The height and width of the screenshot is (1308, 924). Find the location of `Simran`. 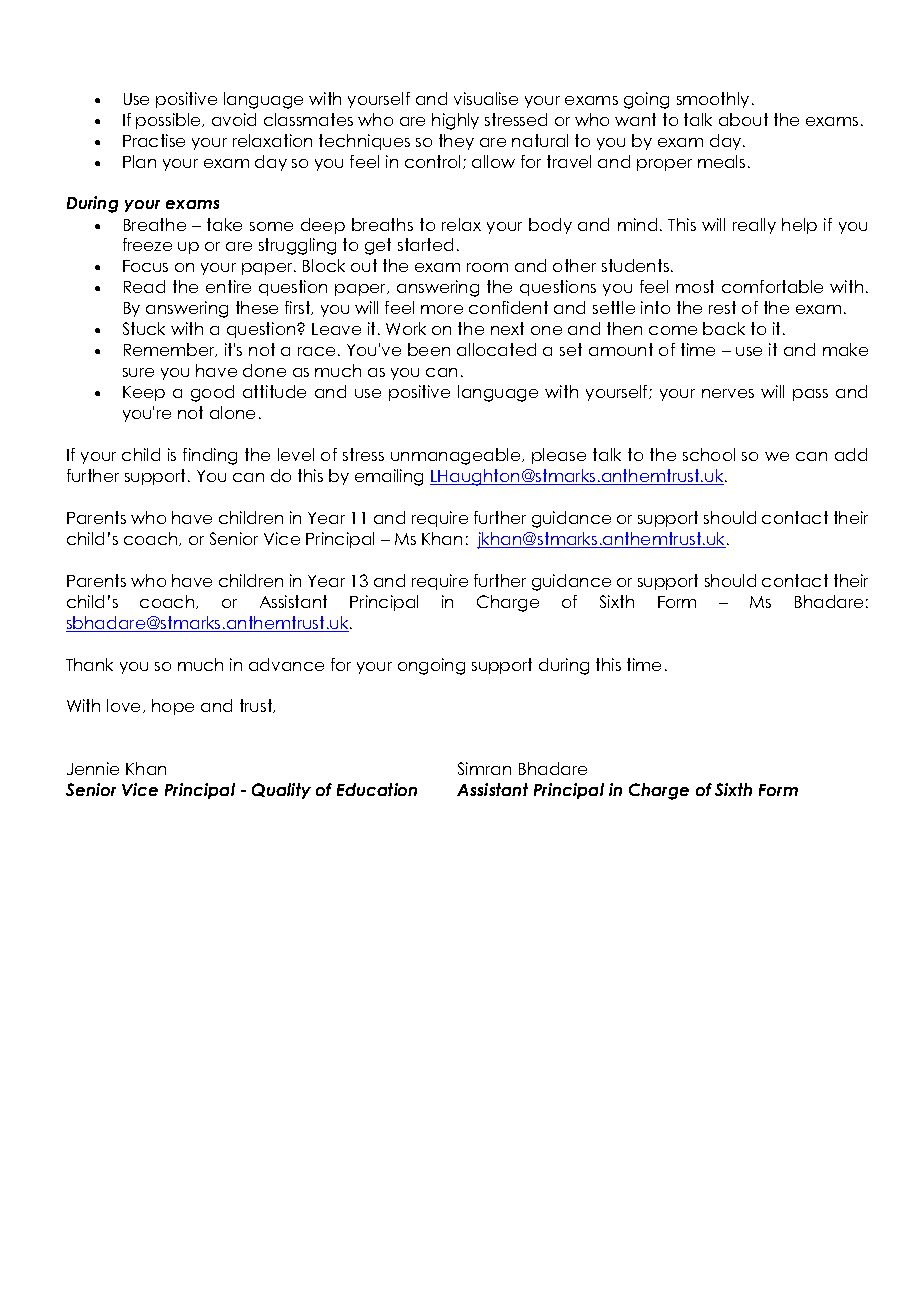

Simran is located at coordinates (484, 768).
